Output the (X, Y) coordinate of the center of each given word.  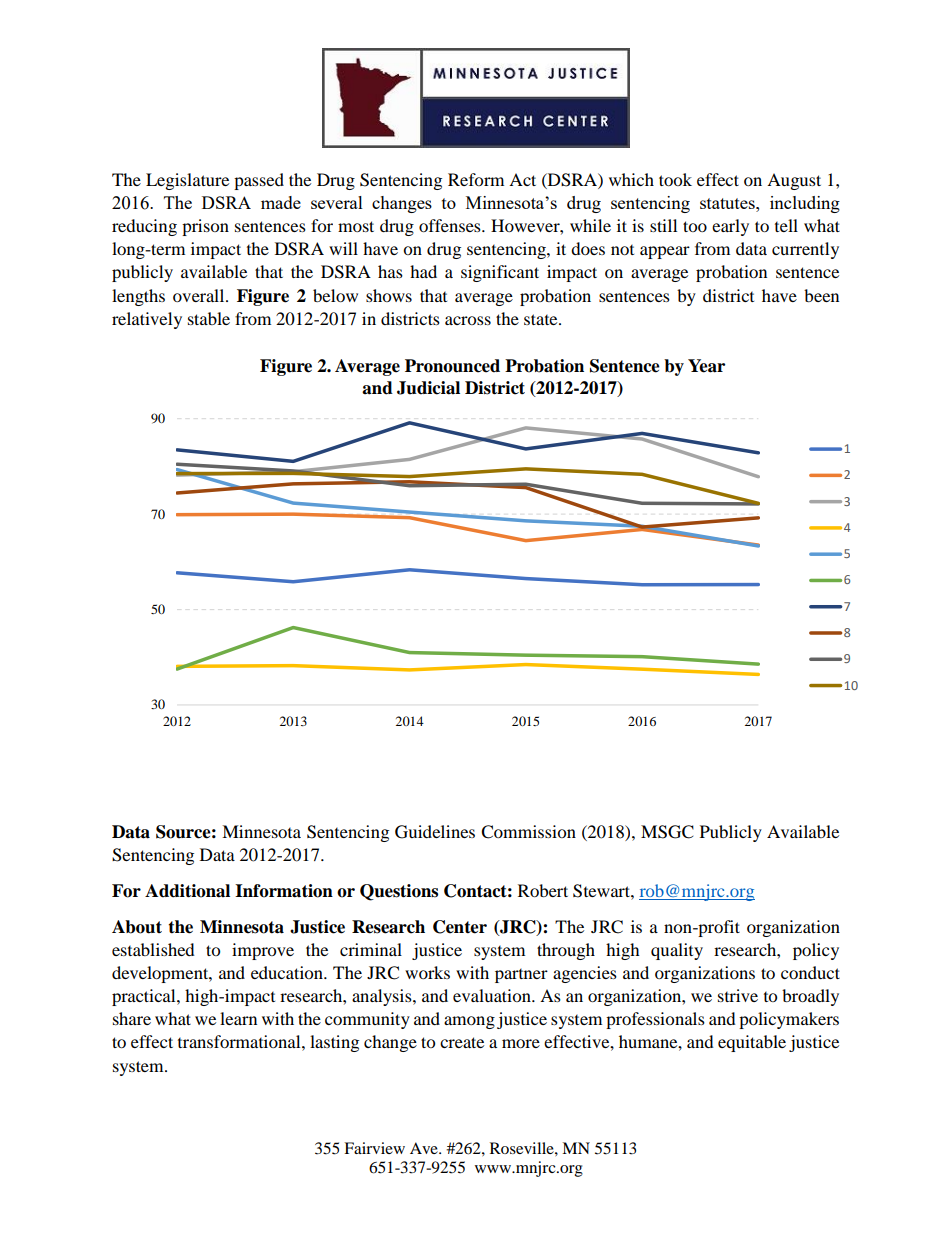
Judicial (428, 388)
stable (209, 318)
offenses (451, 225)
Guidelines (435, 832)
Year (706, 366)
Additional (187, 891)
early (730, 227)
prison (205, 227)
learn (238, 1018)
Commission (528, 832)
